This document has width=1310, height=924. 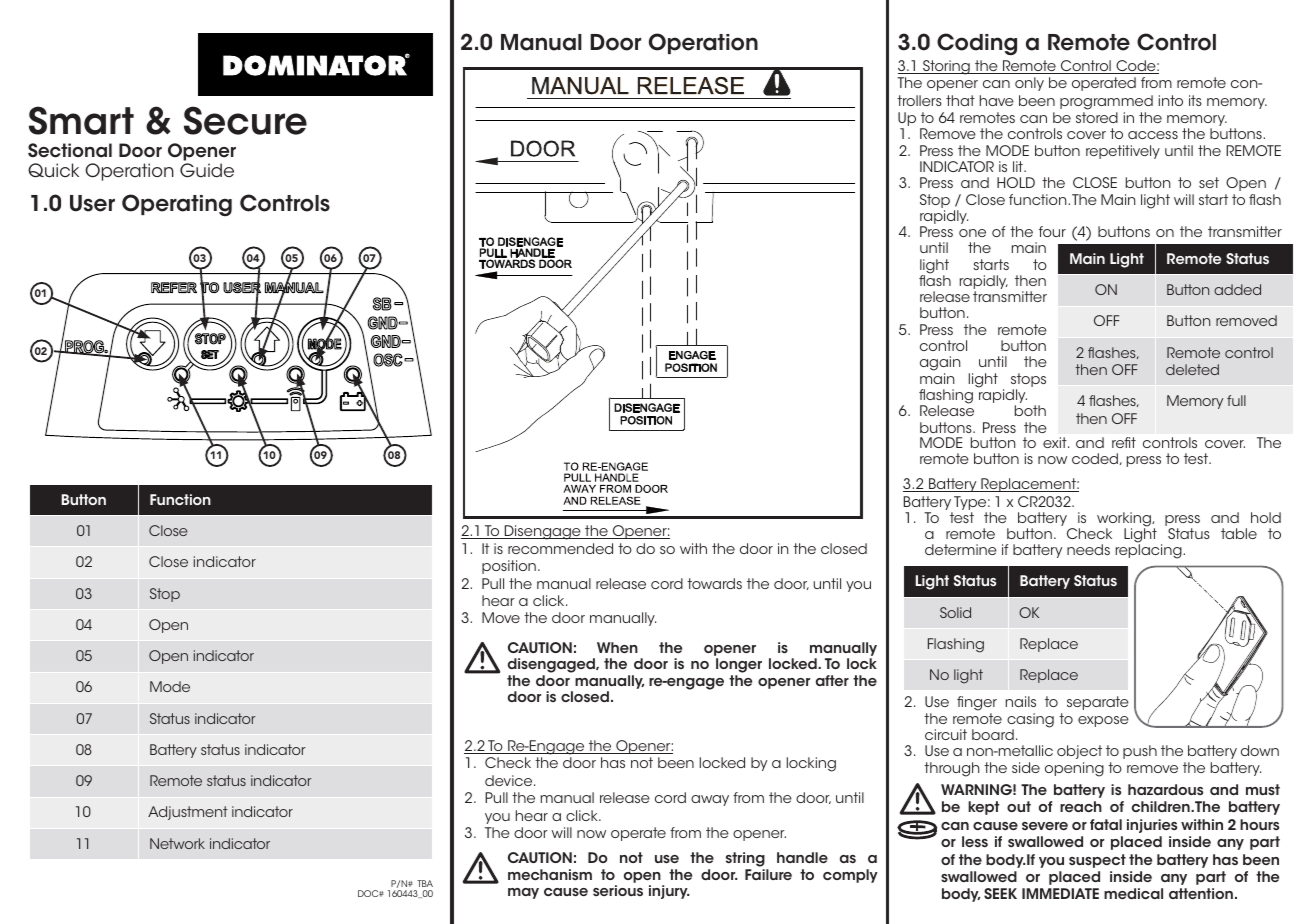 What do you see at coordinates (940, 365) in the document?
I see `again` at bounding box center [940, 365].
